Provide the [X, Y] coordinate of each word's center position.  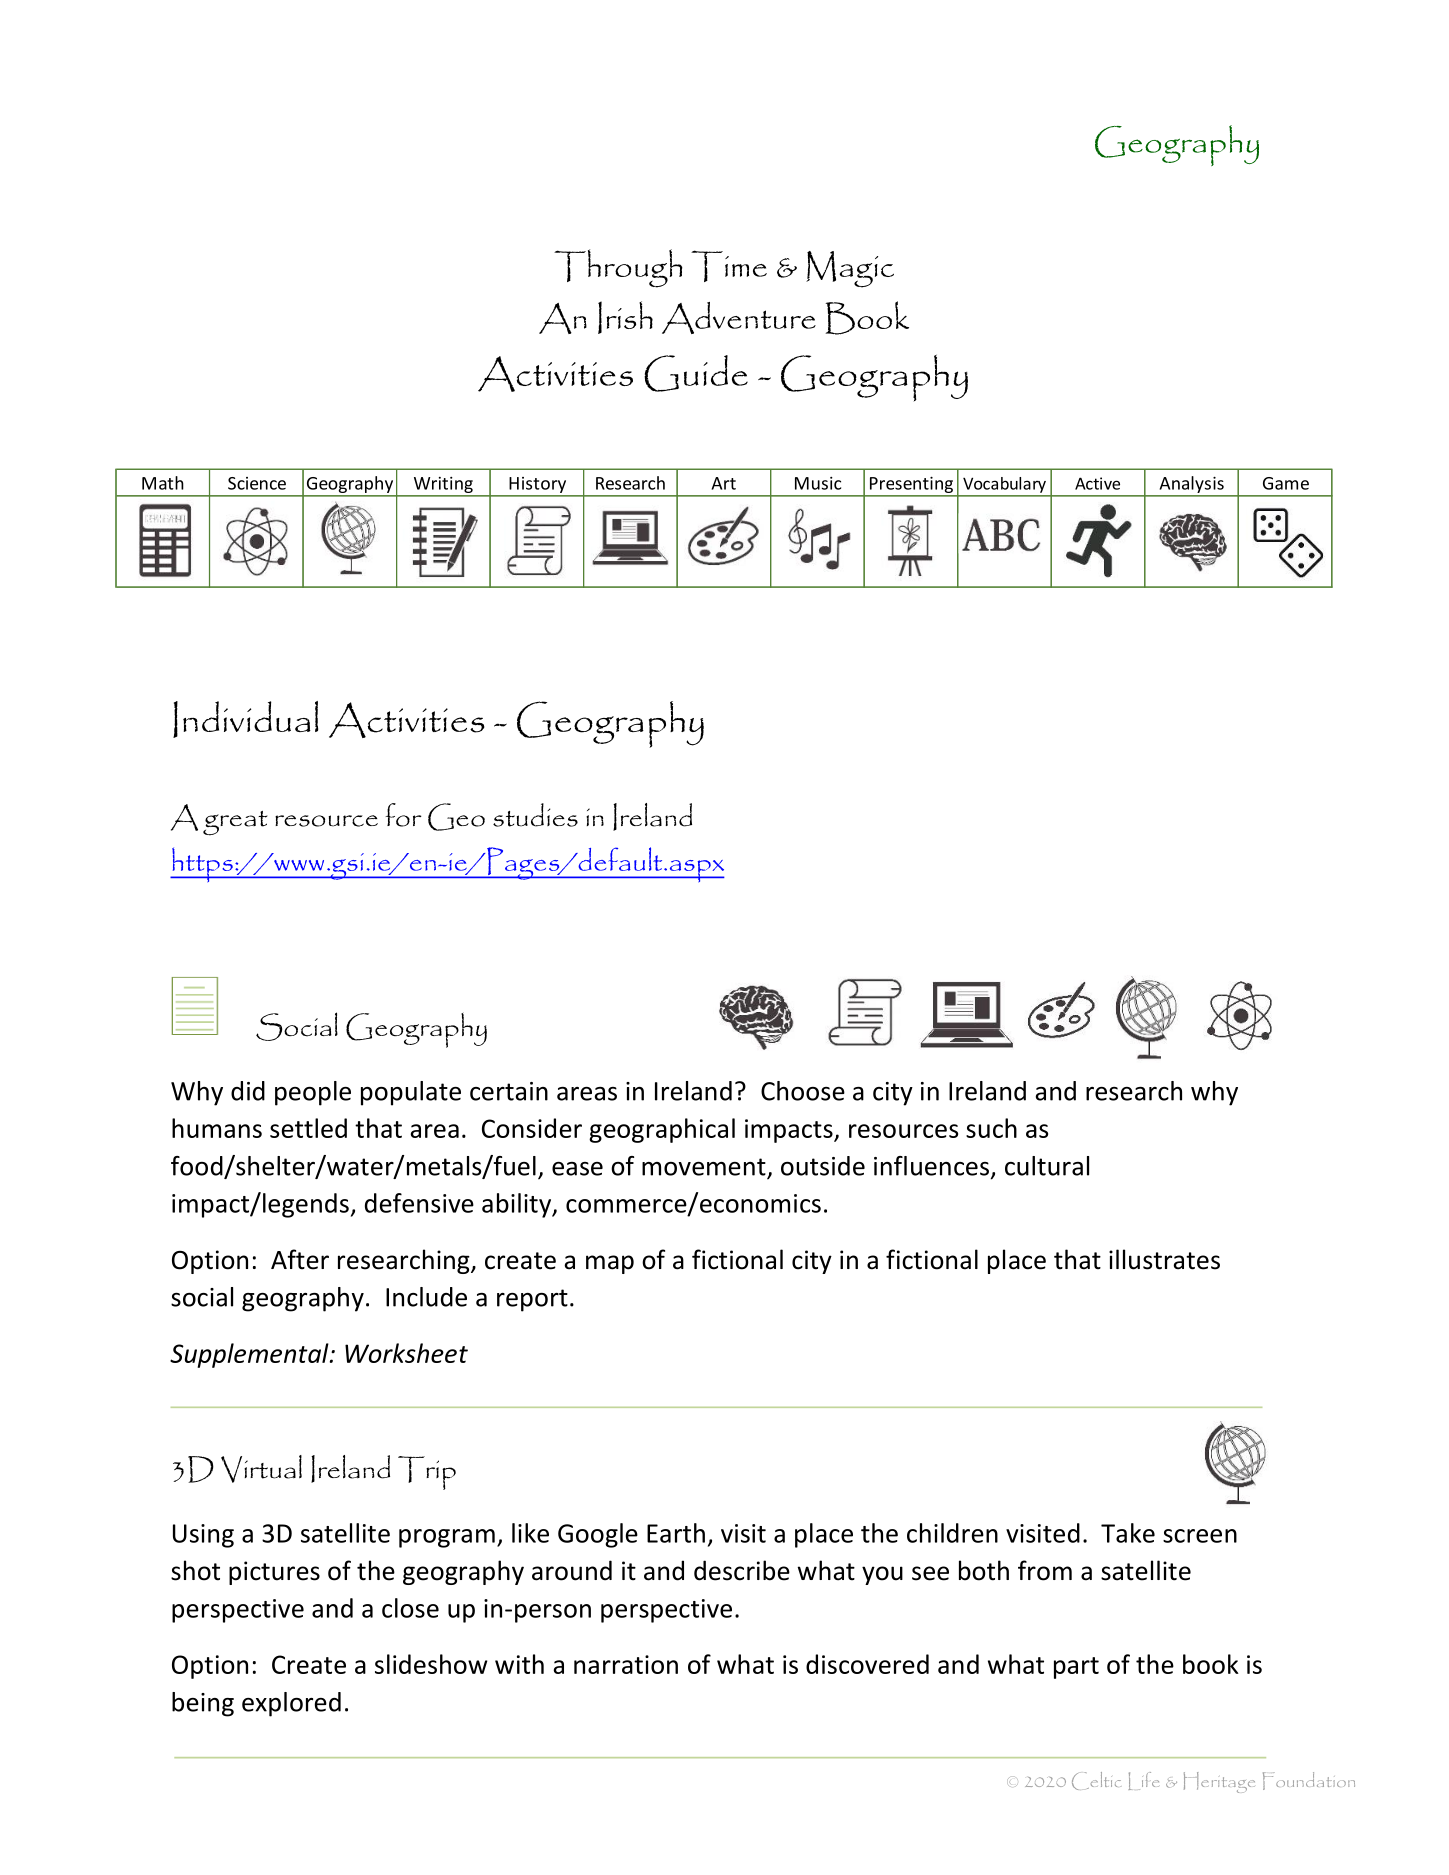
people [313, 1093]
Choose [803, 1091]
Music [818, 483]
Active [1097, 483]
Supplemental [250, 1355]
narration [626, 1664]
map [610, 1264]
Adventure [739, 318]
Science [257, 483]
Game [1286, 483]
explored [291, 1704]
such [991, 1128]
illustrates [1164, 1259]
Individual [245, 719]
